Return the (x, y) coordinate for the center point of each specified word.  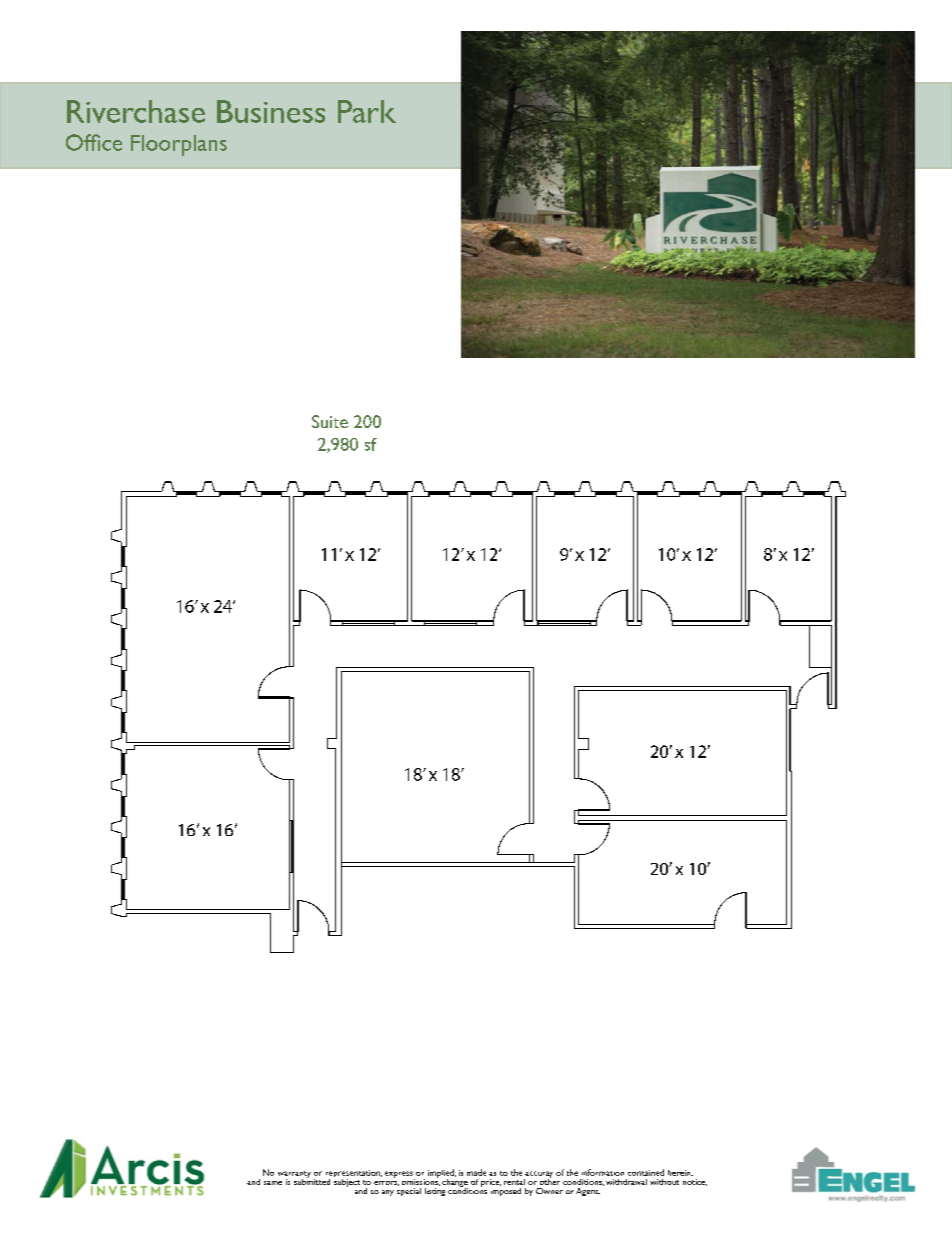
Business (271, 111)
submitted (312, 1180)
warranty (294, 1175)
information (603, 1172)
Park (367, 111)
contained (646, 1172)
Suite (330, 421)
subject (347, 1181)
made (476, 1172)
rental (514, 1182)
